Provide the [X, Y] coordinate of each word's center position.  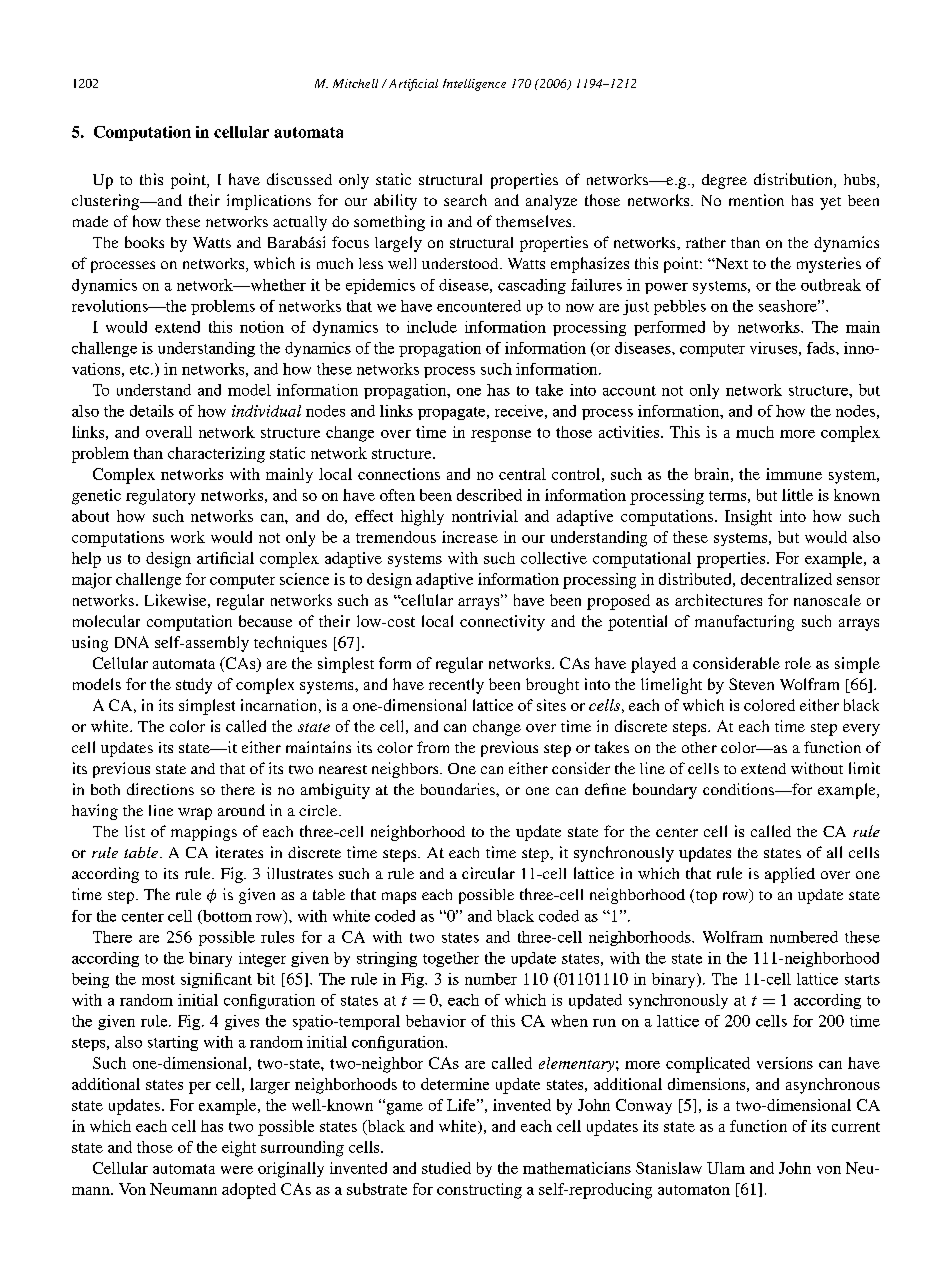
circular [488, 873]
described [489, 495]
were [237, 1170]
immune [794, 474]
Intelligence [474, 85]
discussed [299, 179]
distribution [794, 180]
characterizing [216, 455]
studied [446, 1168]
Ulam [726, 1168]
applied [790, 875]
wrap [195, 814]
